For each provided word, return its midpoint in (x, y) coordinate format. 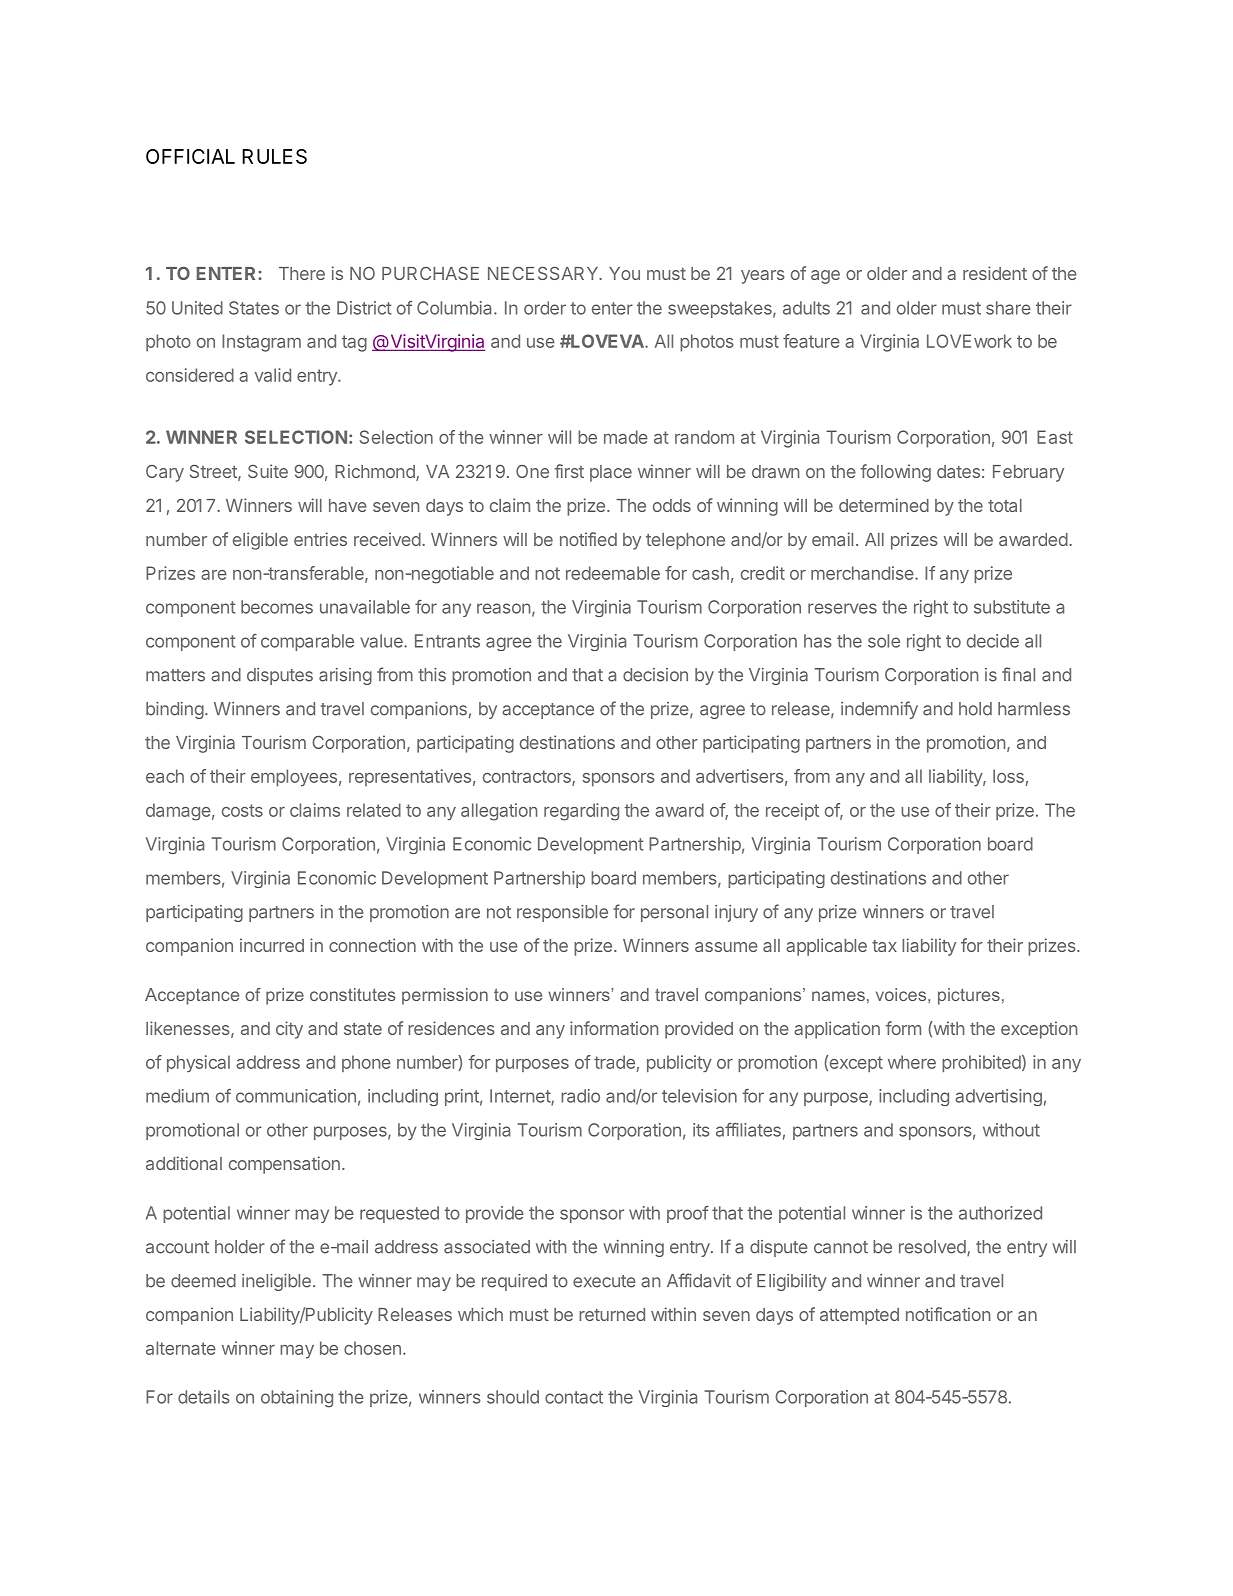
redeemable (613, 573)
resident (995, 273)
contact (574, 1397)
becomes (277, 607)
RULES (274, 156)
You (624, 273)
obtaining (297, 1399)
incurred (272, 945)
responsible (562, 913)
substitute (1012, 607)
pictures (969, 996)
